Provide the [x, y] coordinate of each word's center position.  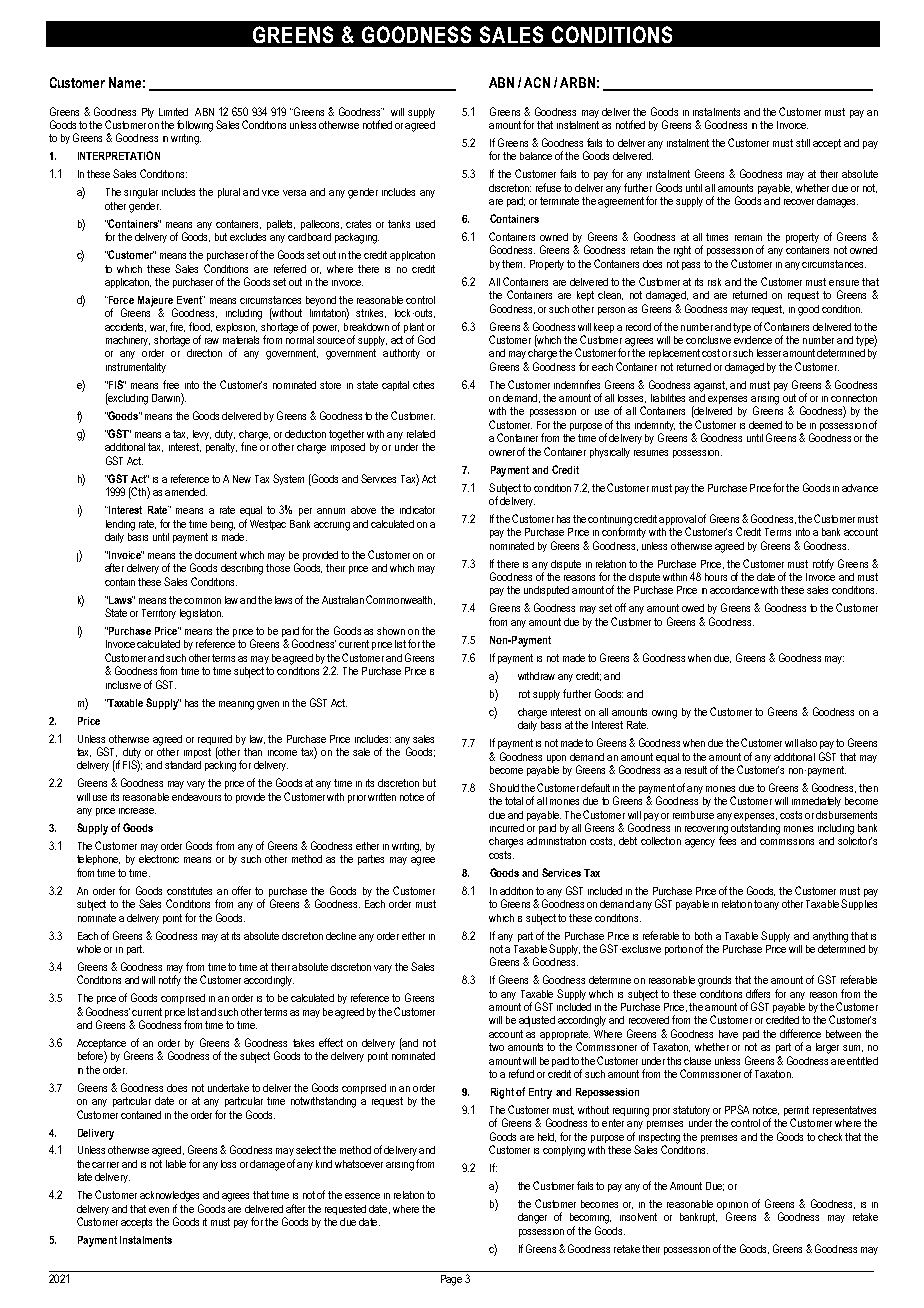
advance [860, 488]
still [803, 143]
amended [186, 492]
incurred [507, 828]
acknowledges [169, 1196]
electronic [159, 859]
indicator [417, 510]
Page [451, 1280]
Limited [173, 112]
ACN [537, 82]
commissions [787, 842]
